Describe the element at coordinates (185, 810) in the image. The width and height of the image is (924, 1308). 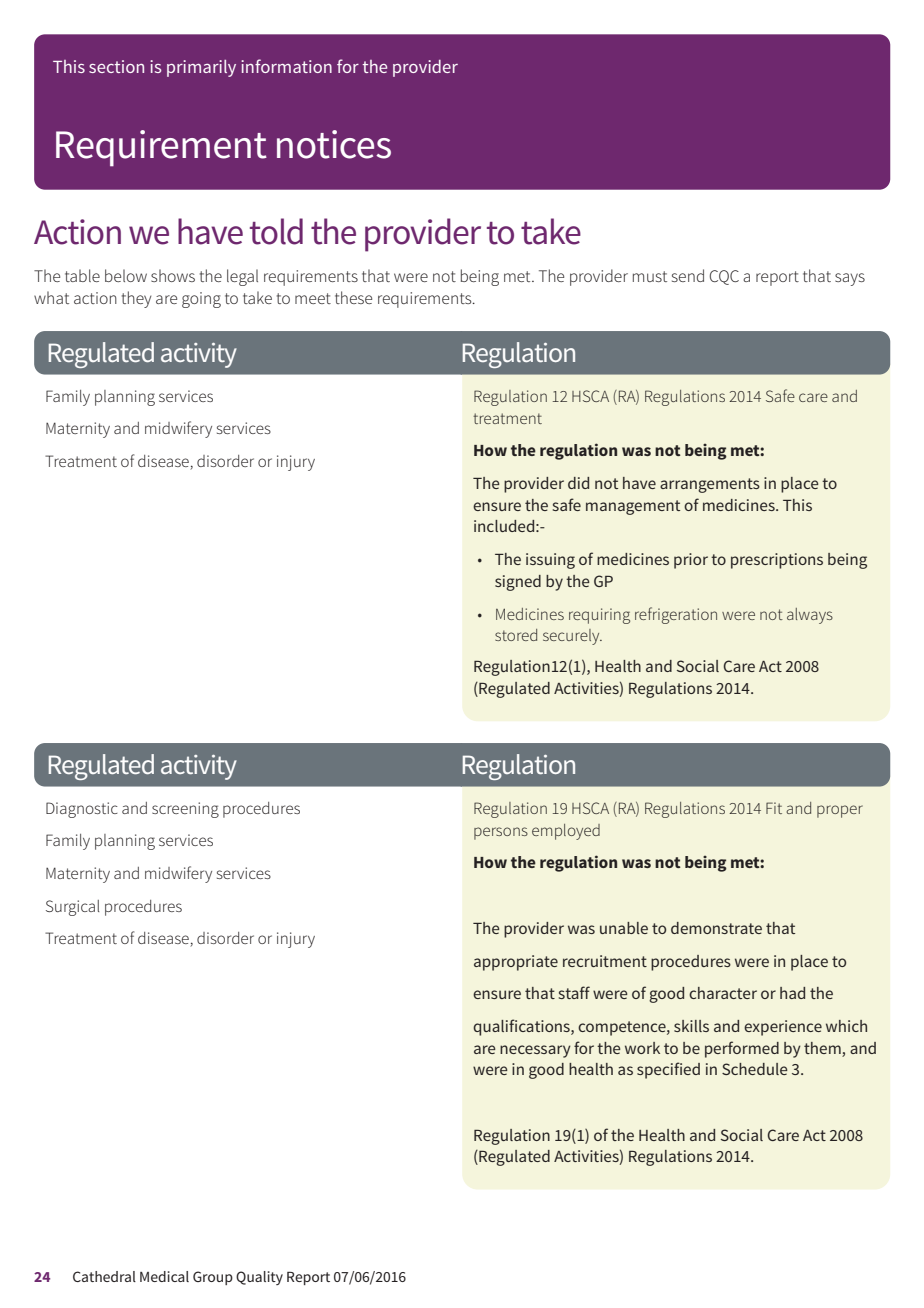
I see `screening` at that location.
